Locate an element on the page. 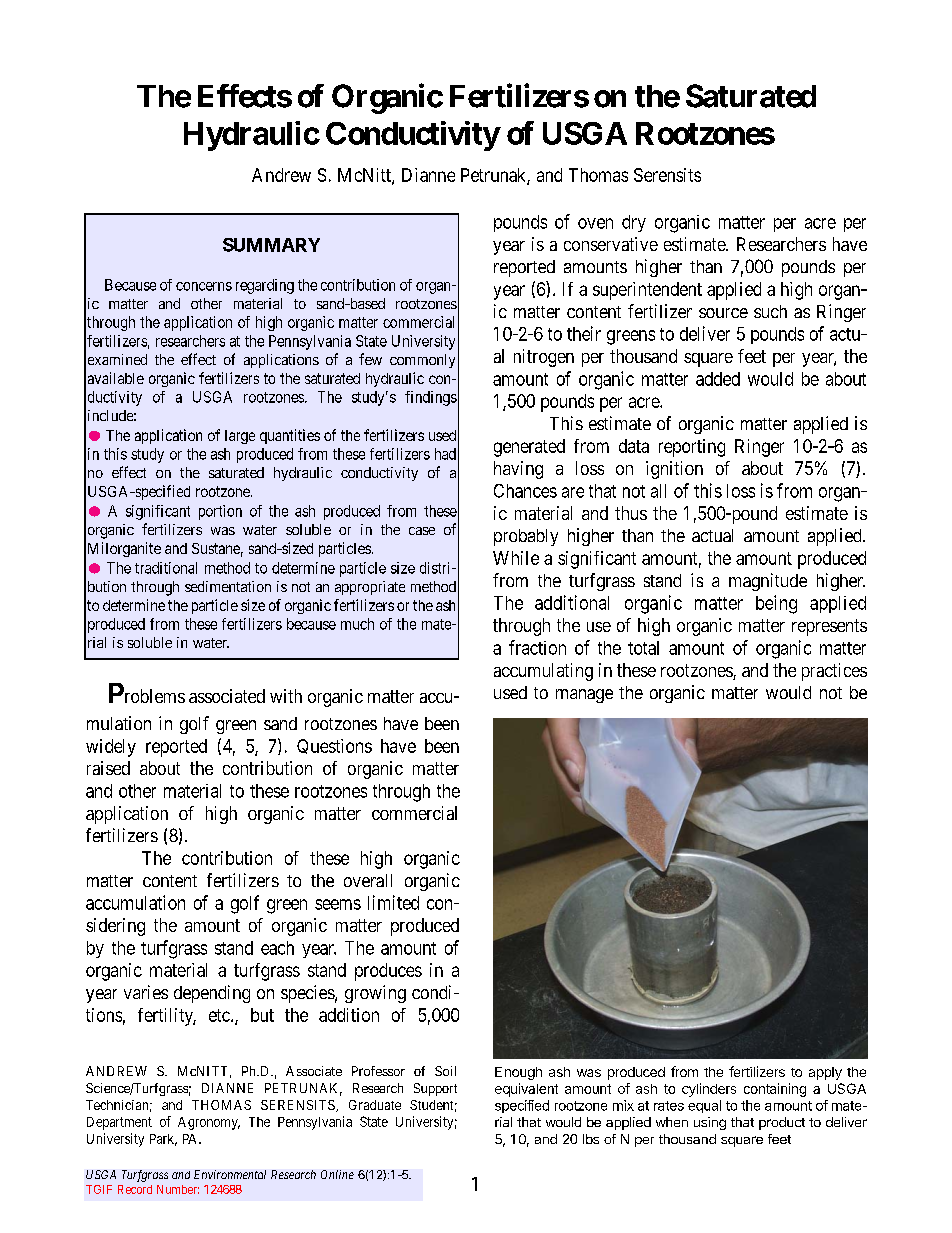  Support is located at coordinates (435, 1089).
